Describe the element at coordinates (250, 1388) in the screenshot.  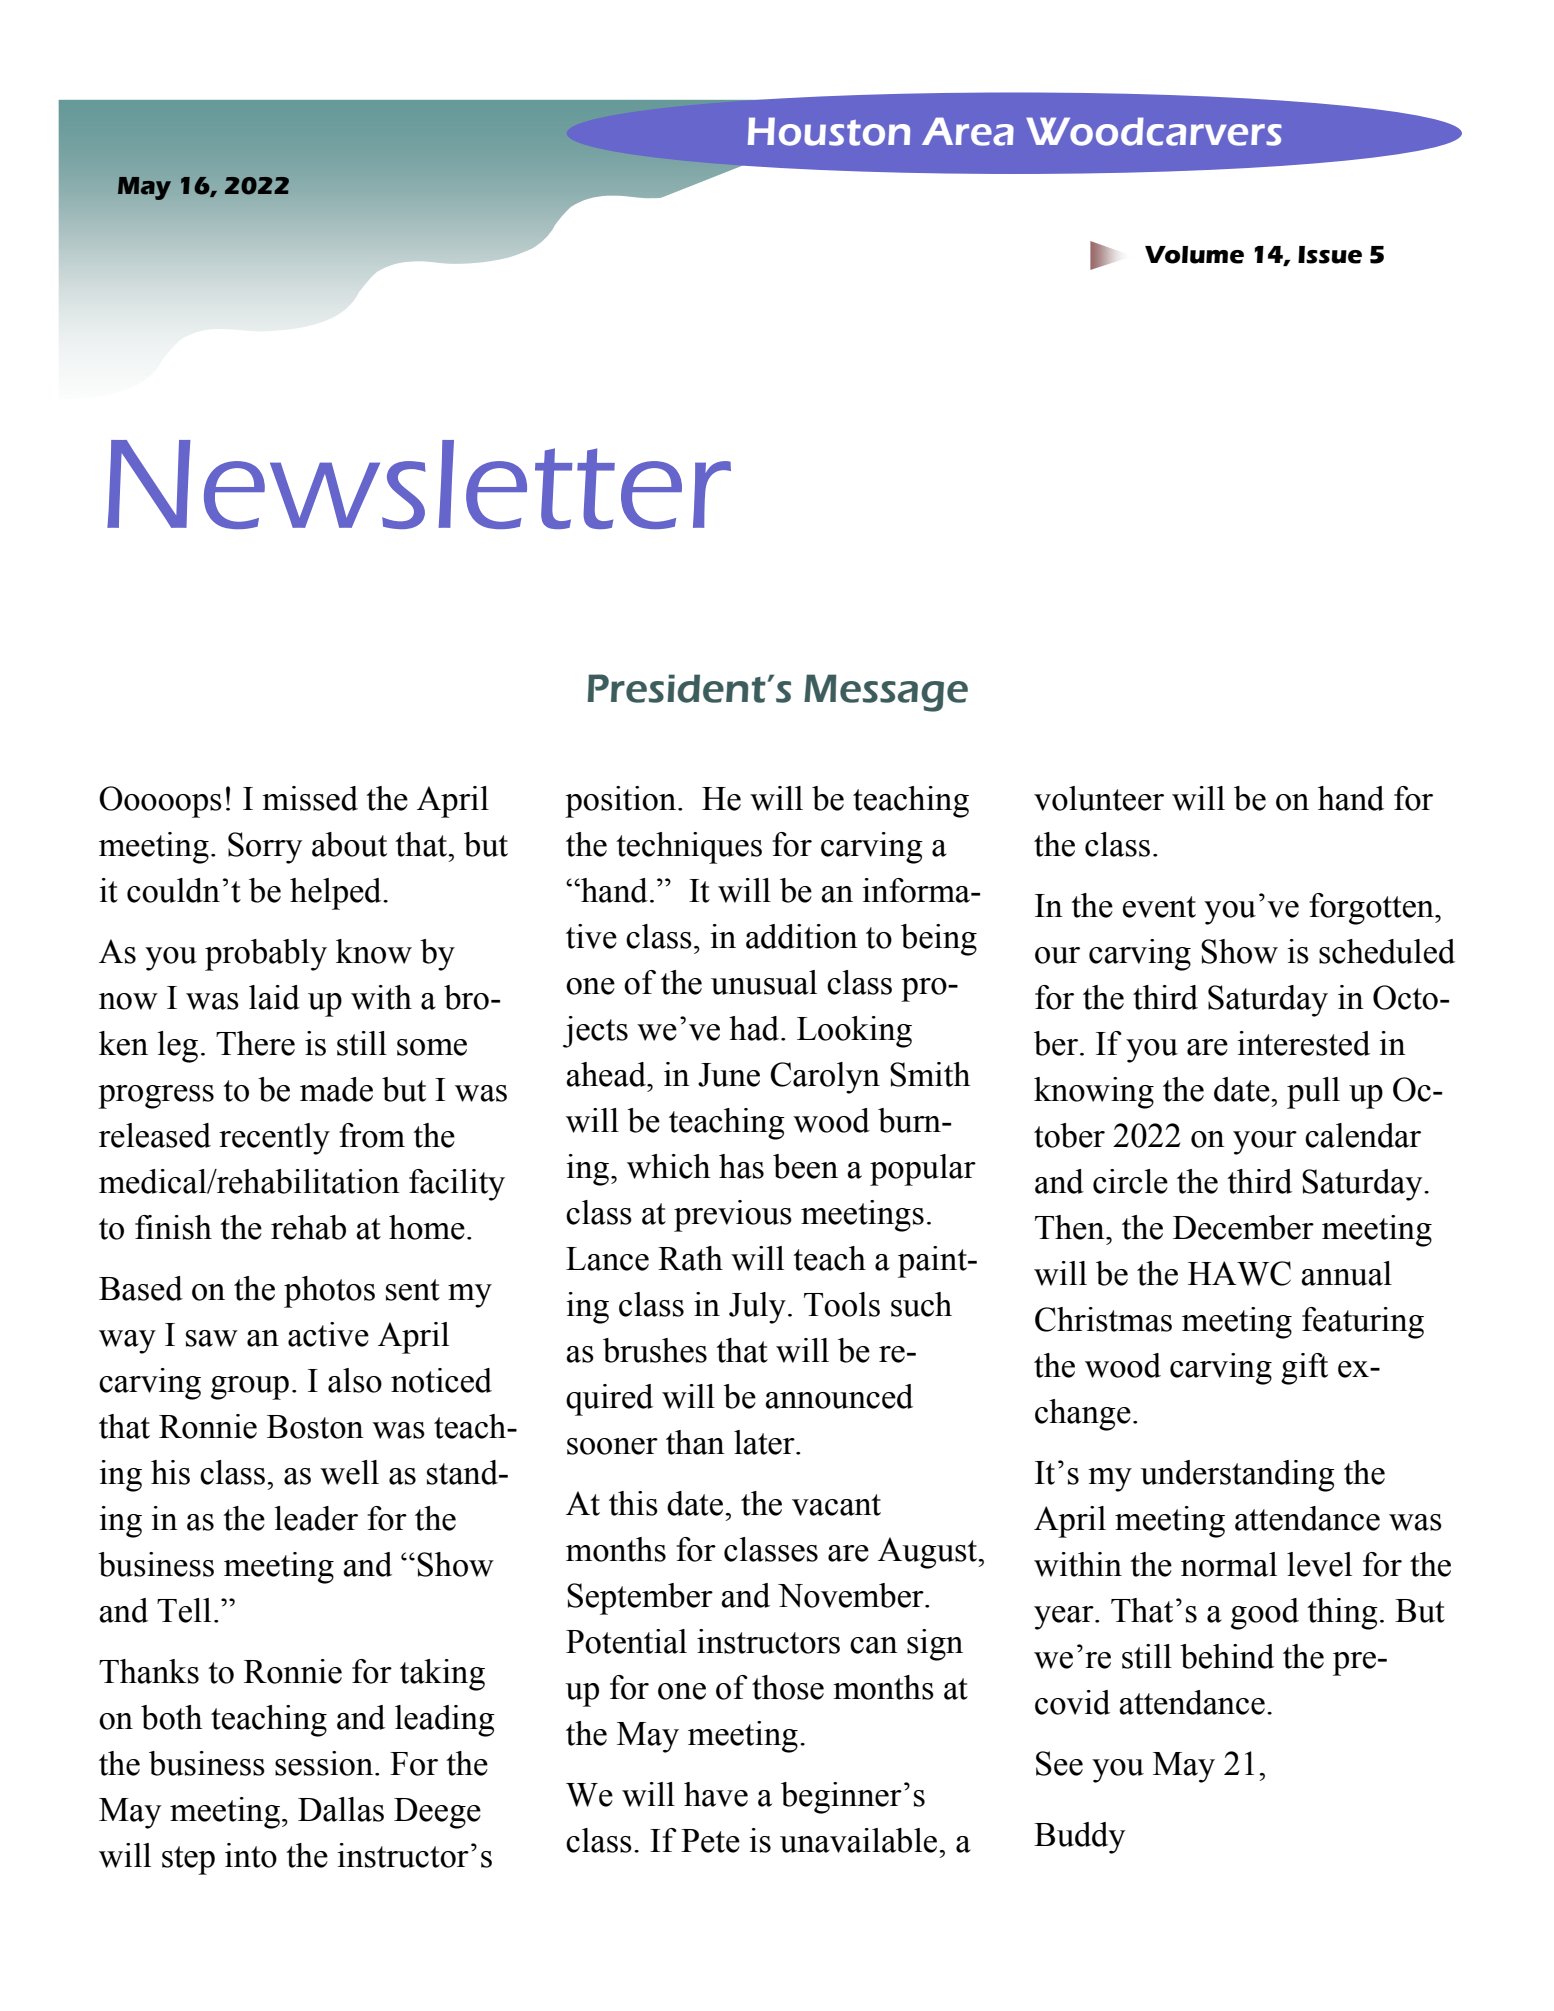
I see `group` at that location.
